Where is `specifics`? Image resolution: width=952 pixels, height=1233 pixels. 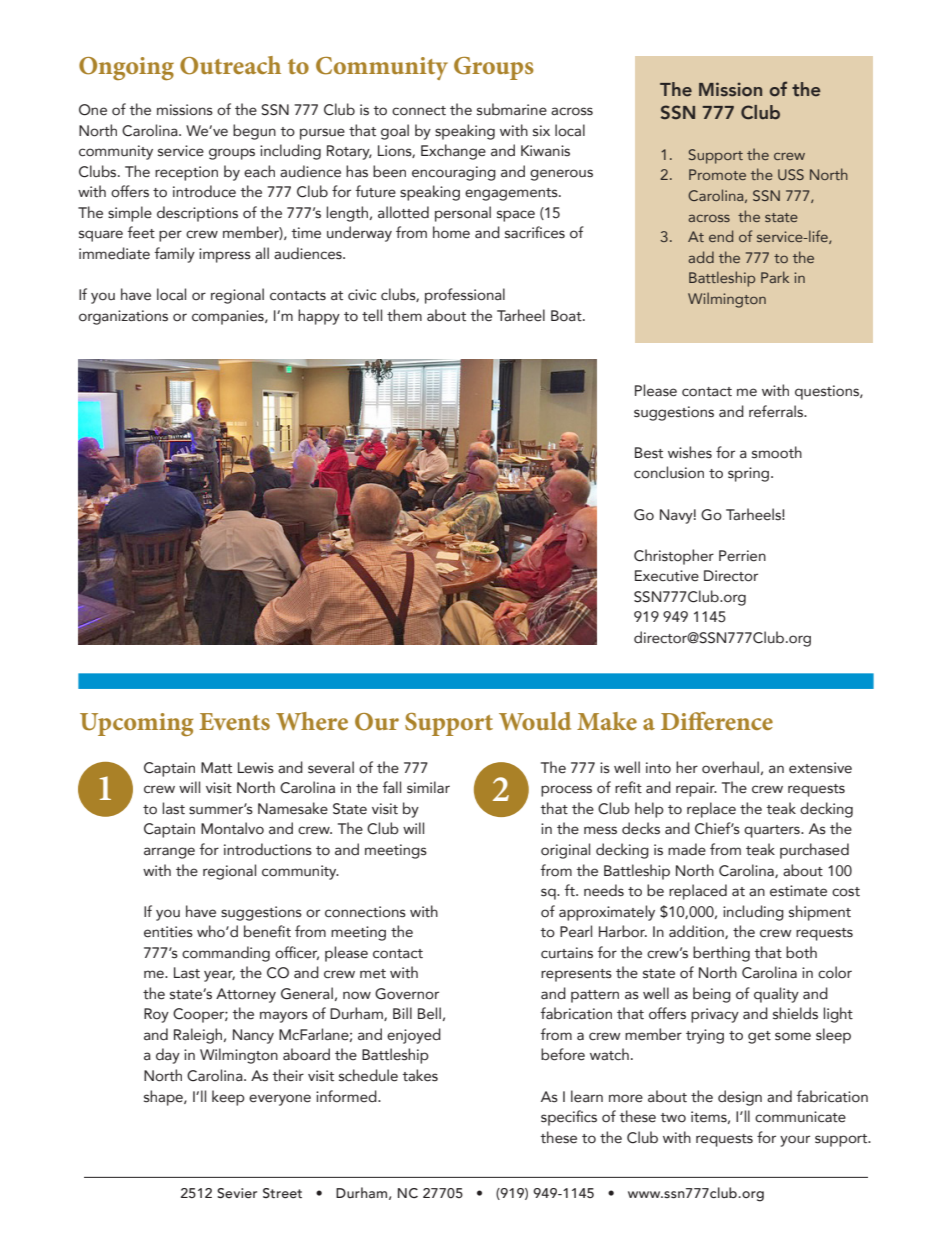
specifics is located at coordinates (569, 1118).
